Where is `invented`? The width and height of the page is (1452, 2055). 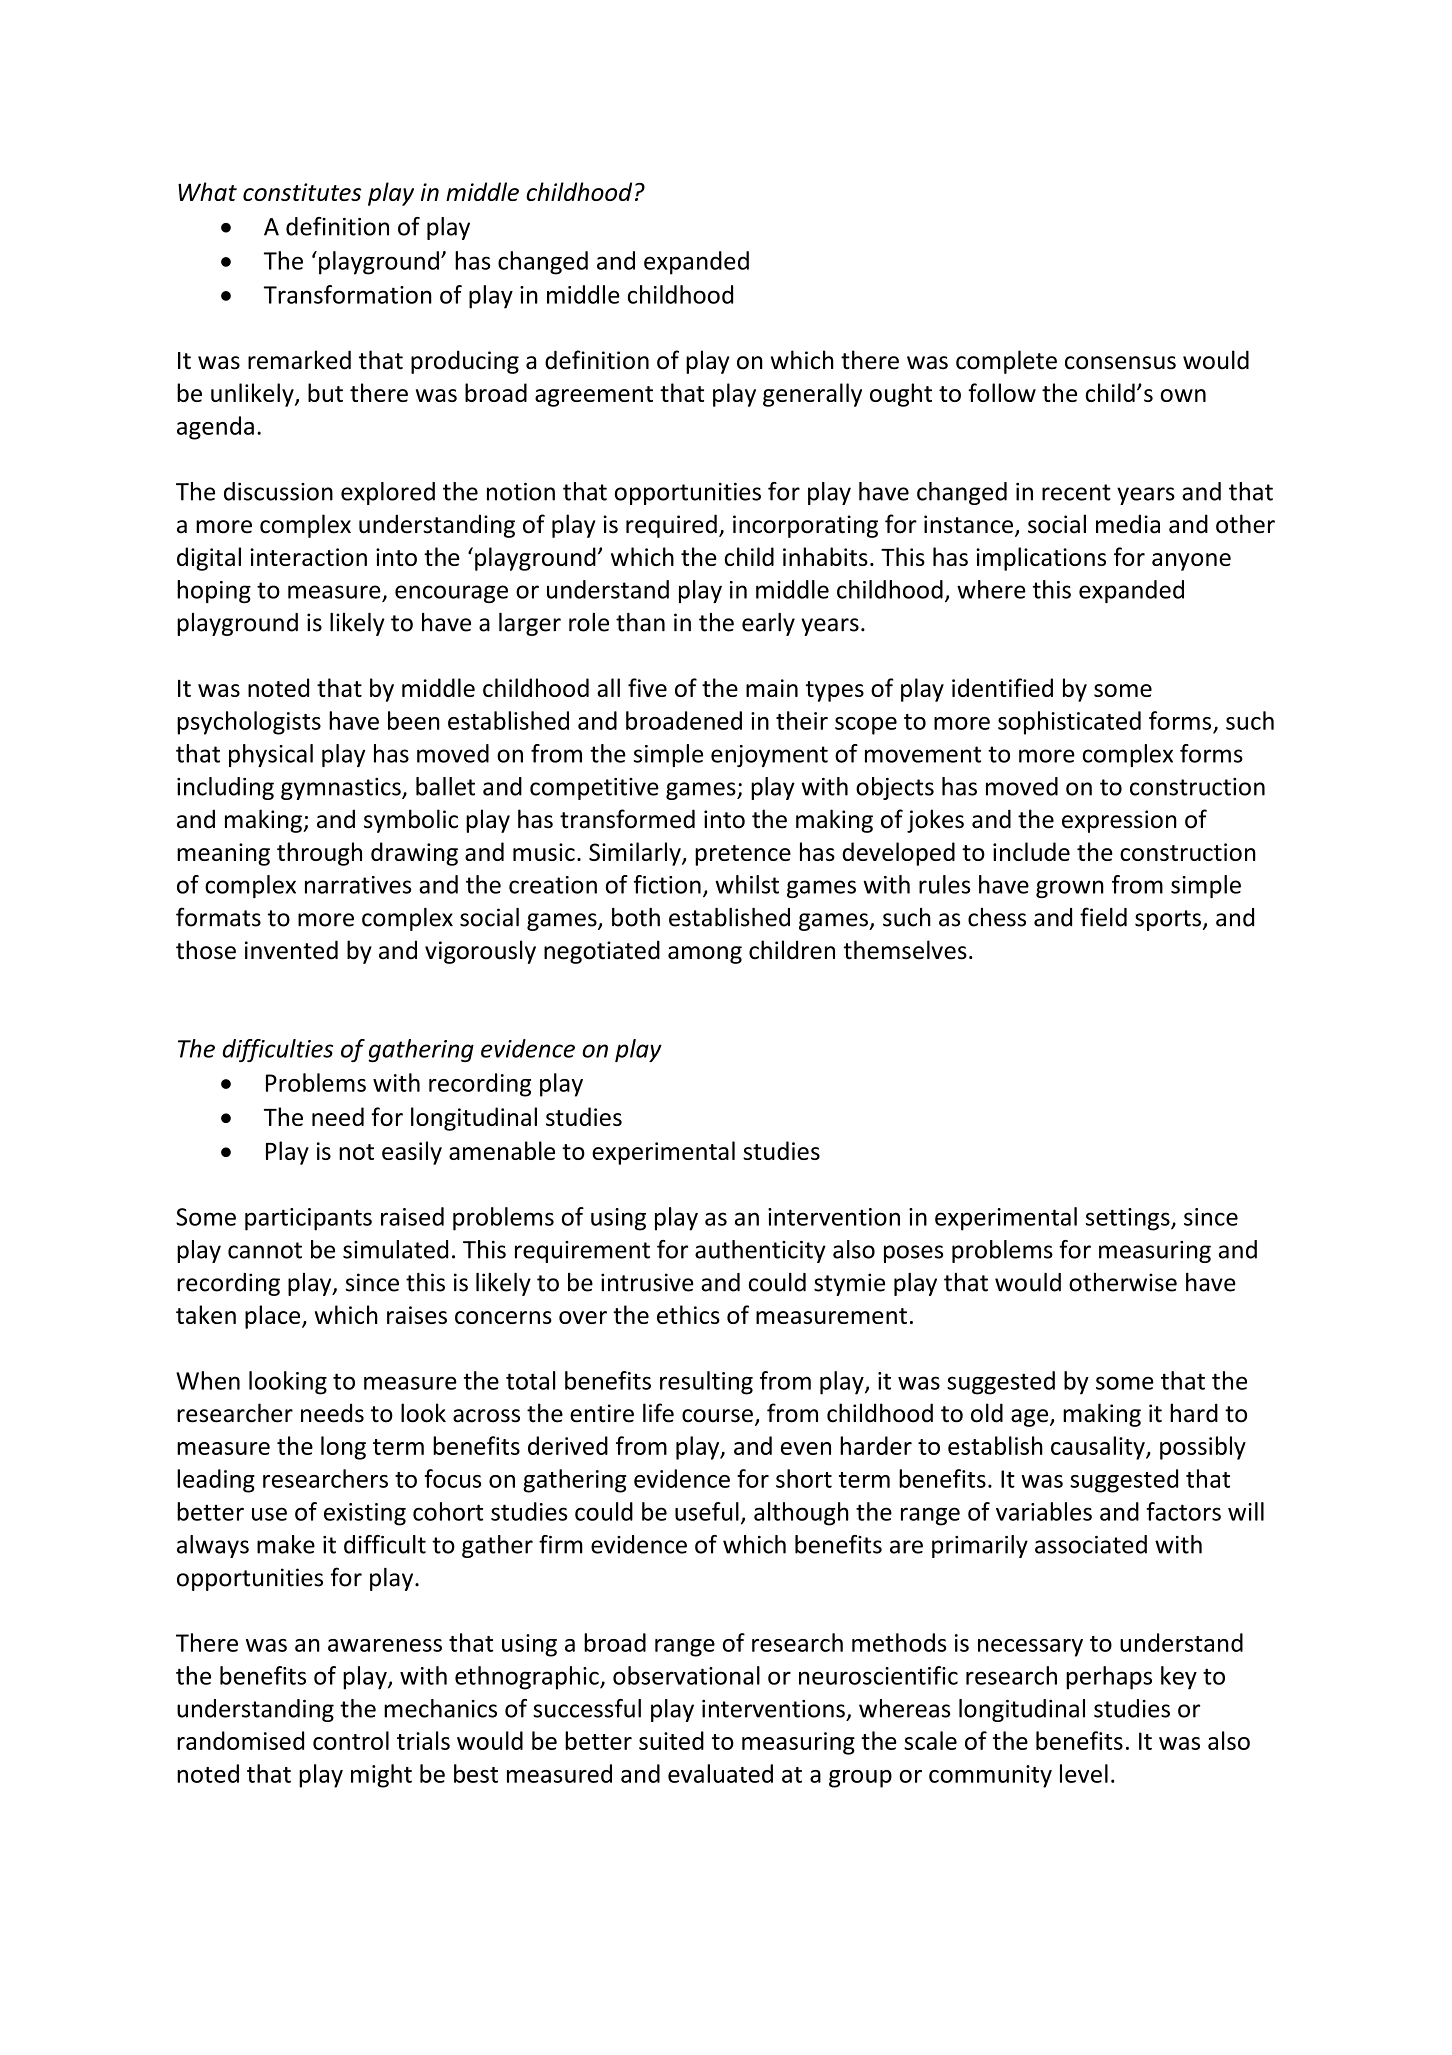
invented is located at coordinates (291, 950).
